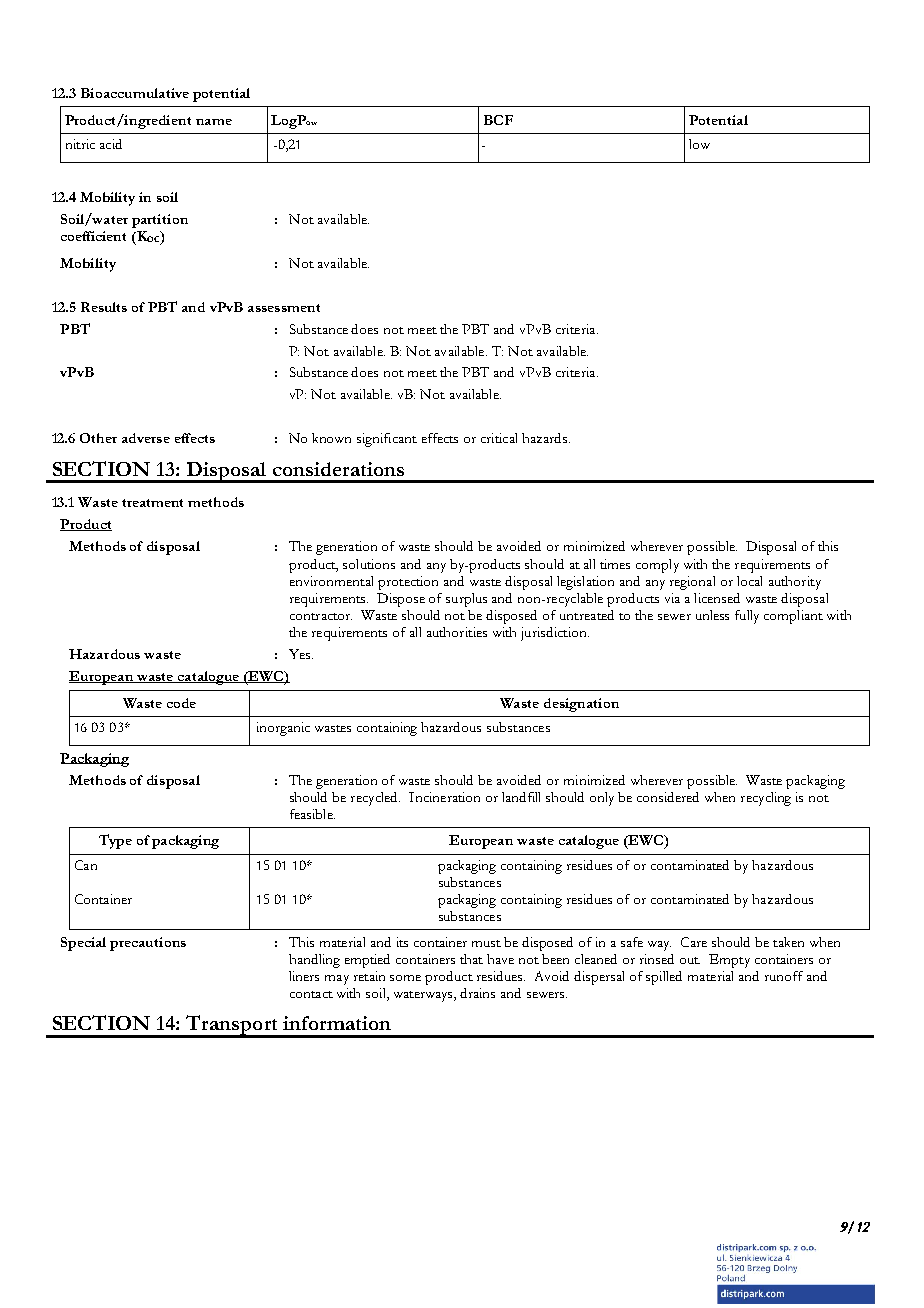 The width and height of the page is (924, 1308). I want to click on regional, so click(692, 583).
